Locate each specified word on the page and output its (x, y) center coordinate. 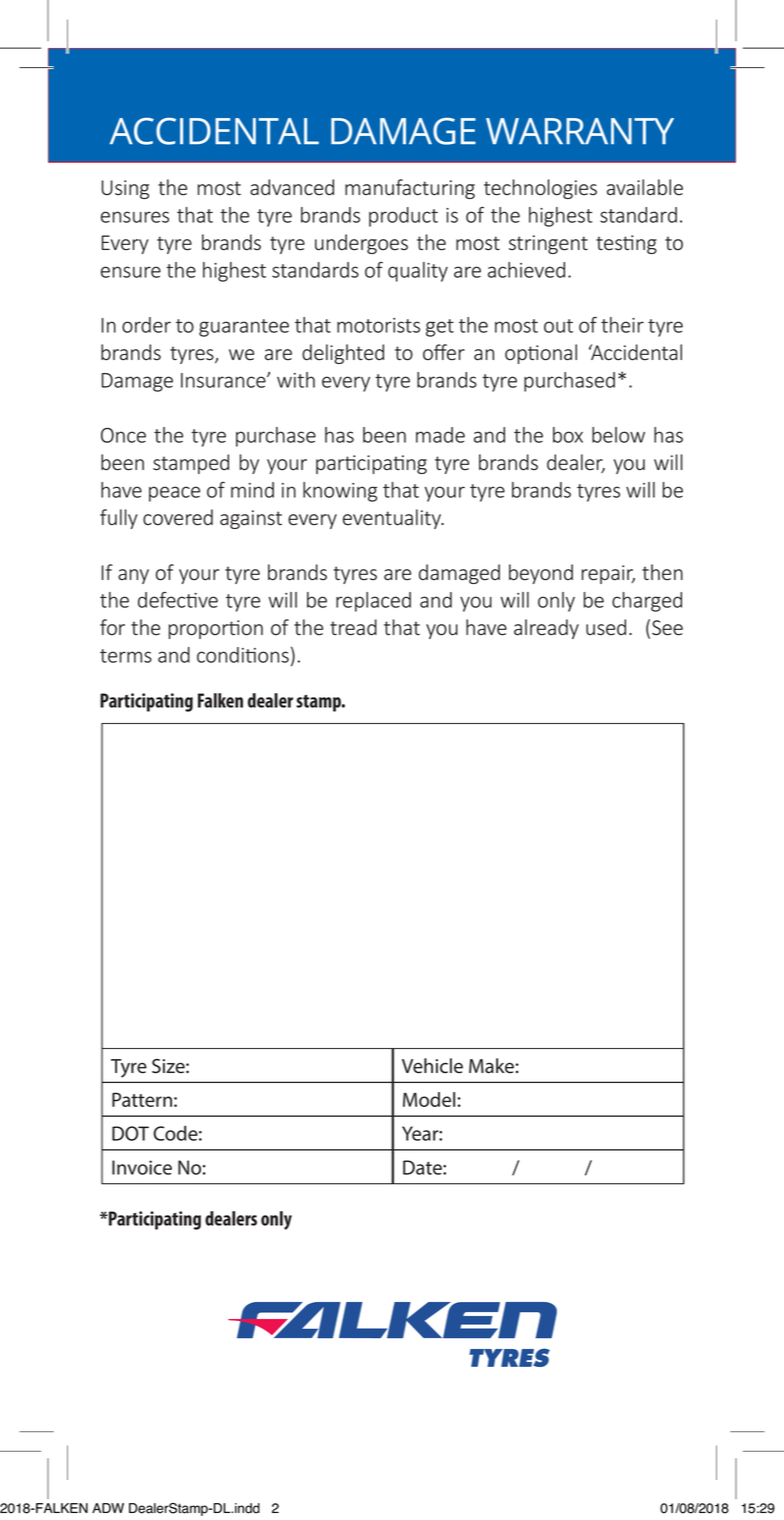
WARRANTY (580, 131)
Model (429, 1099)
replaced (373, 602)
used (606, 627)
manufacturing (410, 189)
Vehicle (432, 1065)
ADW (108, 1508)
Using (125, 189)
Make (491, 1066)
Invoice (142, 1167)
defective (178, 600)
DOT (130, 1133)
